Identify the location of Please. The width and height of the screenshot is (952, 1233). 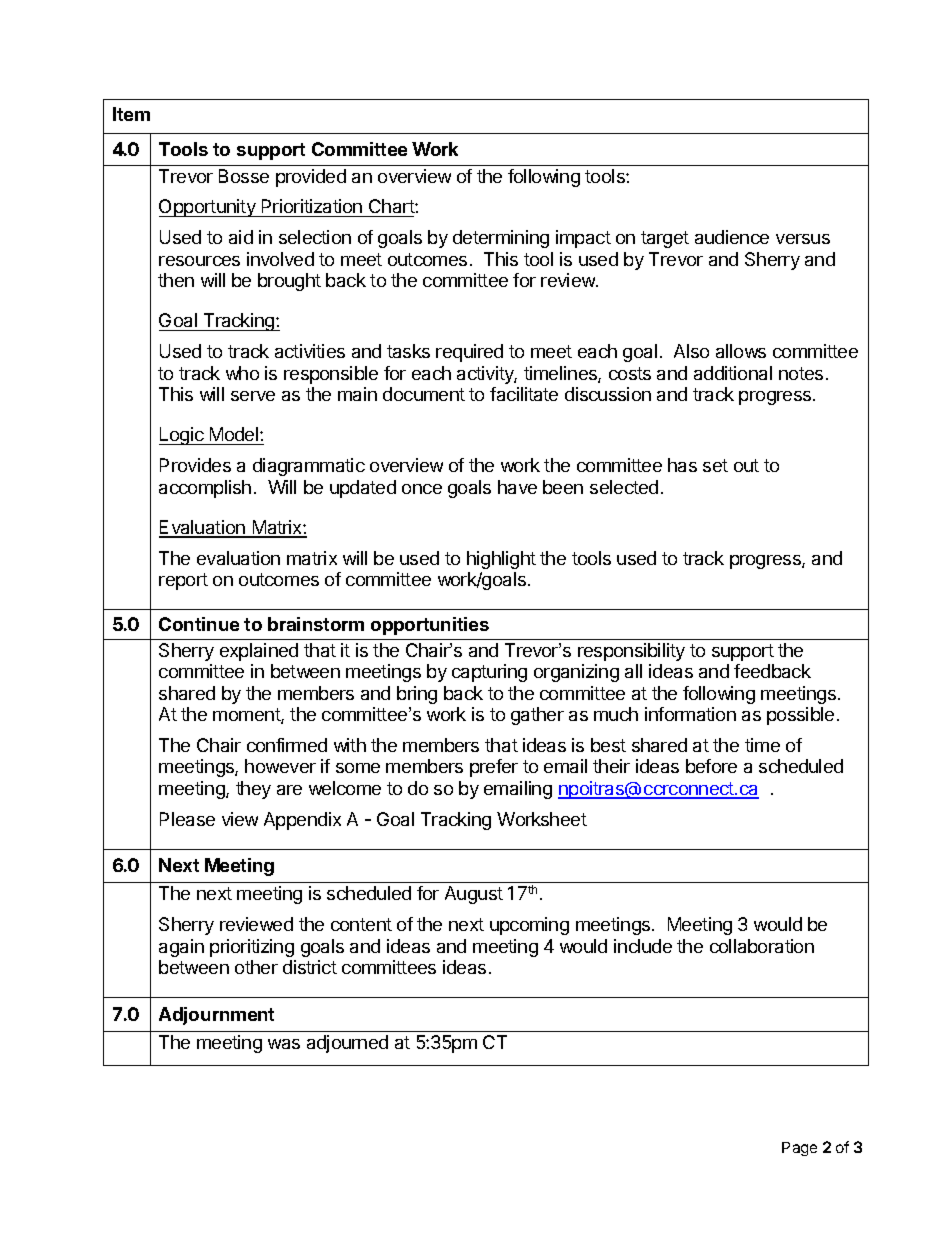
(187, 819).
